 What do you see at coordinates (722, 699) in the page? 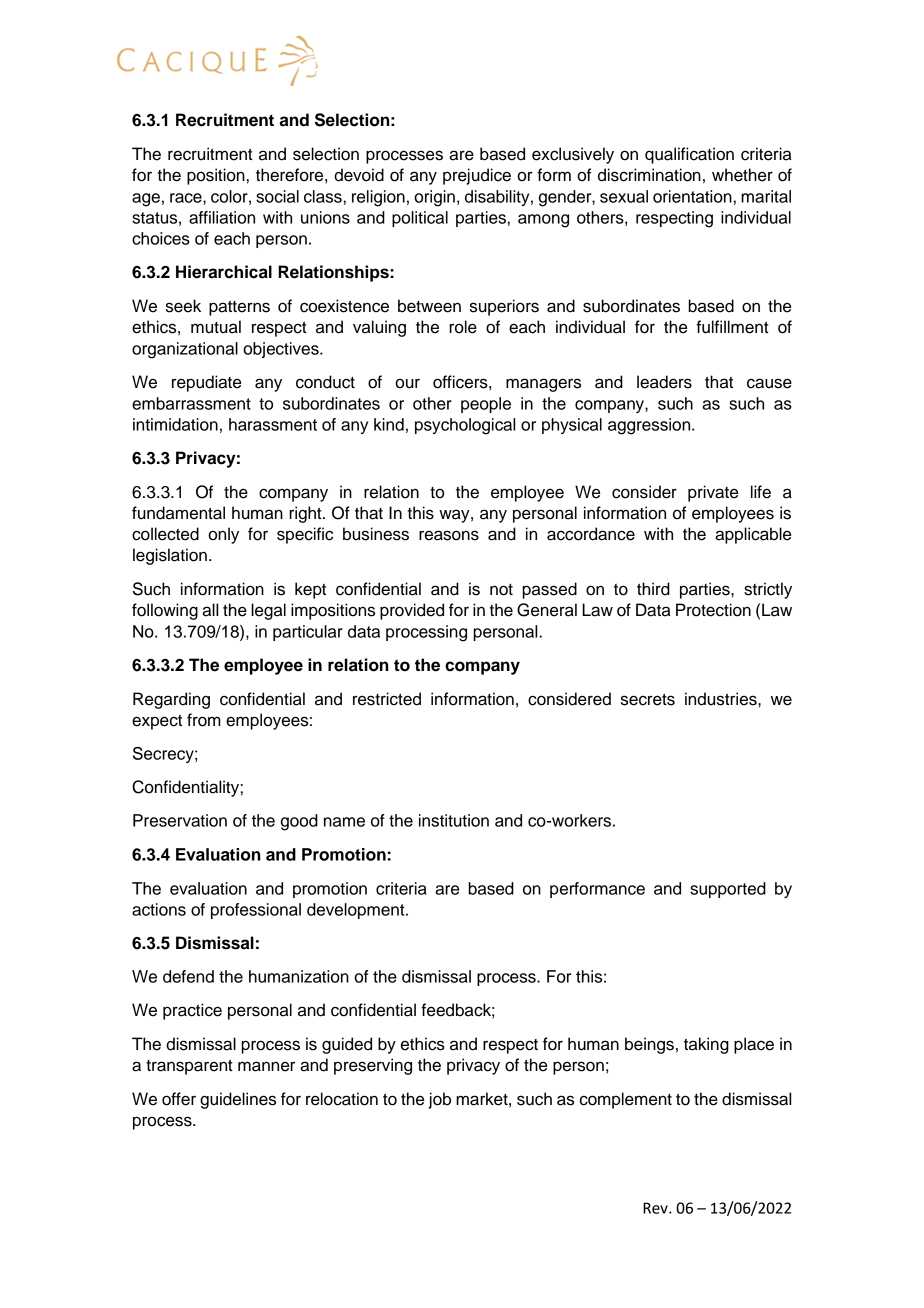
I see `industries` at bounding box center [722, 699].
